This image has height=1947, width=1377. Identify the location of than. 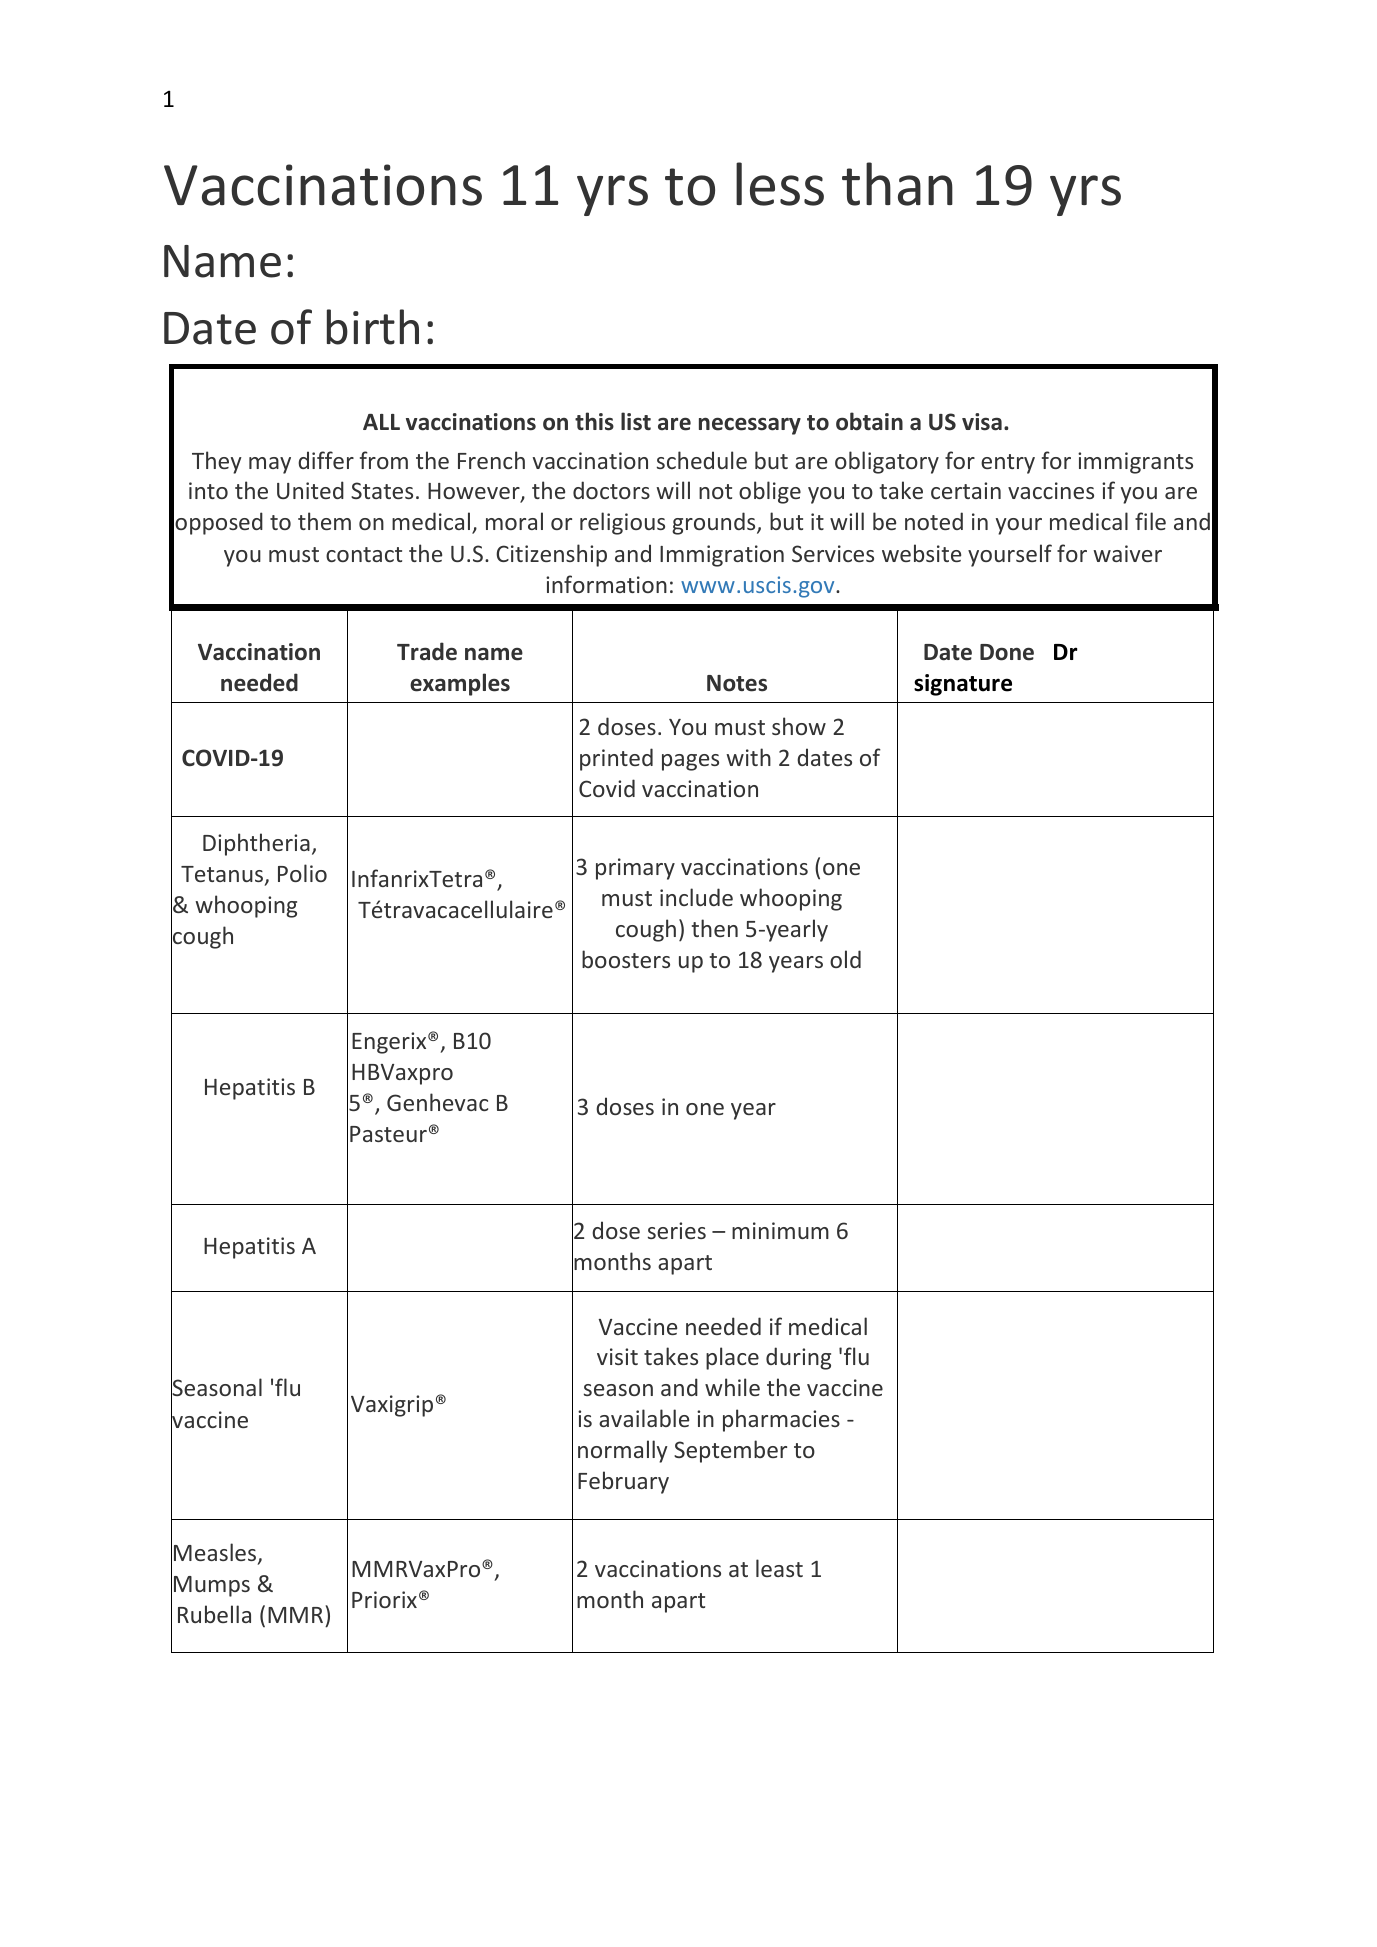
(897, 184).
